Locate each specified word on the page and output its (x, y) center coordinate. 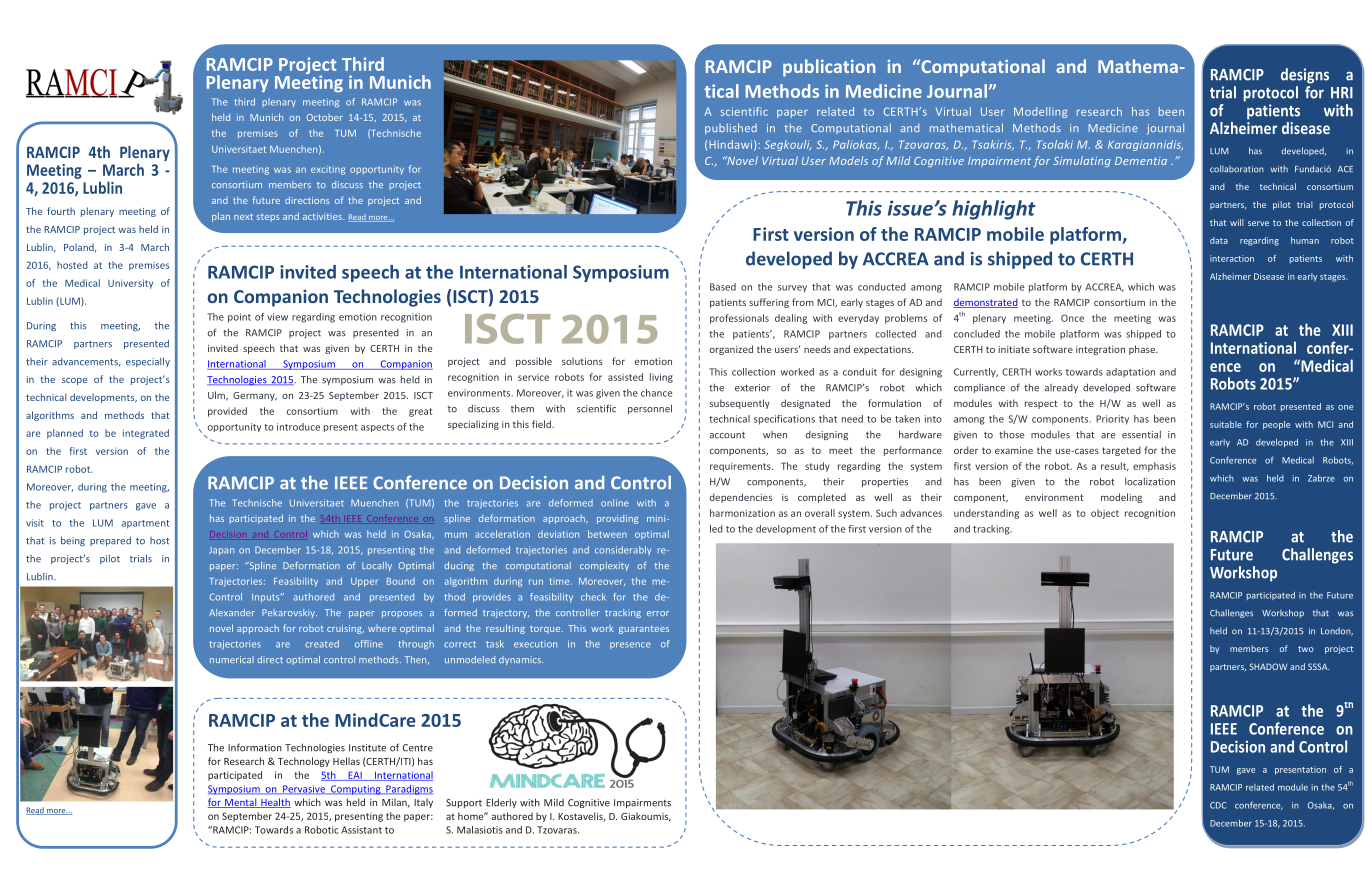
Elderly (501, 803)
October (324, 117)
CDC (1218, 805)
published (731, 129)
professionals (739, 319)
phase (1143, 350)
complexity (604, 566)
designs (1305, 76)
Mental (241, 803)
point (239, 318)
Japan (221, 551)
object (1105, 514)
